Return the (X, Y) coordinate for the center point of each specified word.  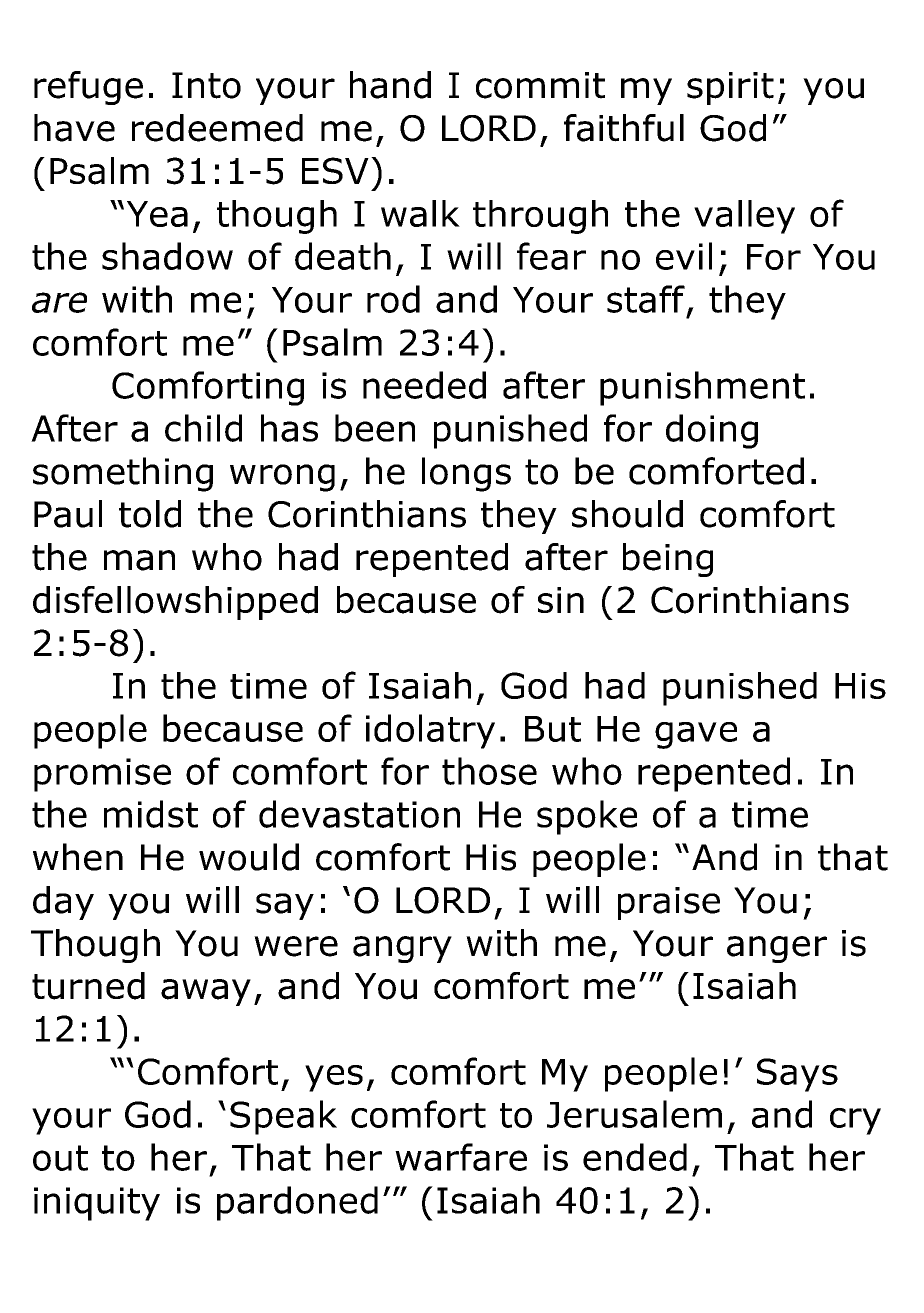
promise (102, 775)
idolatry (430, 731)
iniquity (97, 1204)
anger (777, 949)
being (668, 560)
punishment (702, 388)
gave (696, 735)
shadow (167, 256)
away (206, 992)
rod (393, 299)
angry (402, 949)
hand (390, 85)
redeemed (217, 128)
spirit (730, 88)
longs (466, 474)
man (139, 560)
